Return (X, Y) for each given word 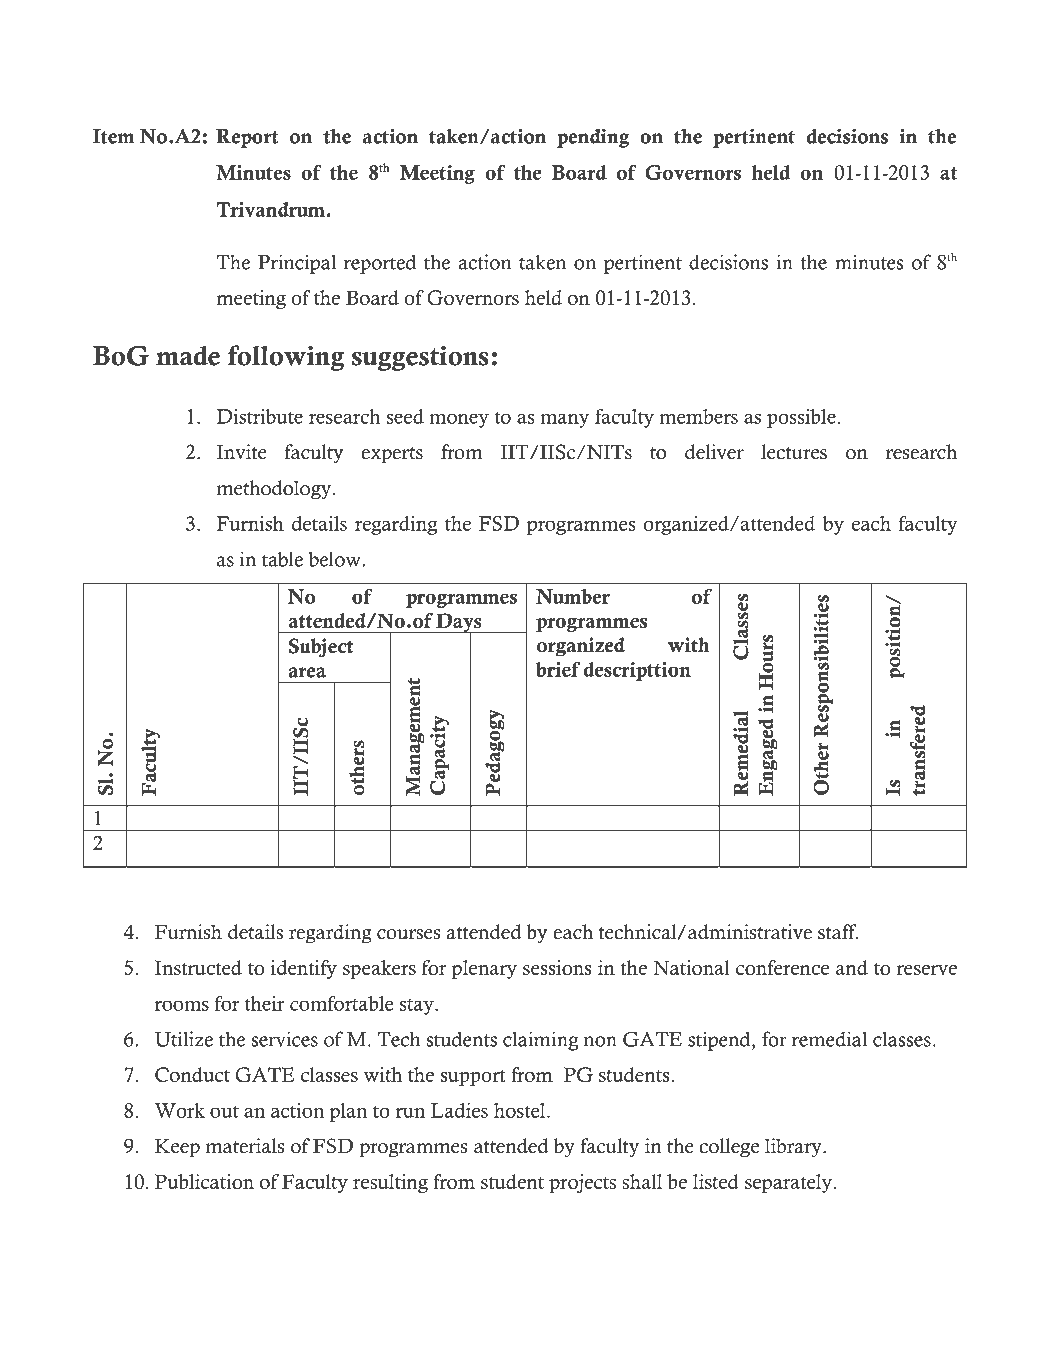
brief (558, 669)
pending (593, 138)
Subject (321, 648)
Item (113, 136)
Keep (177, 1148)
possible (801, 418)
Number (573, 596)
